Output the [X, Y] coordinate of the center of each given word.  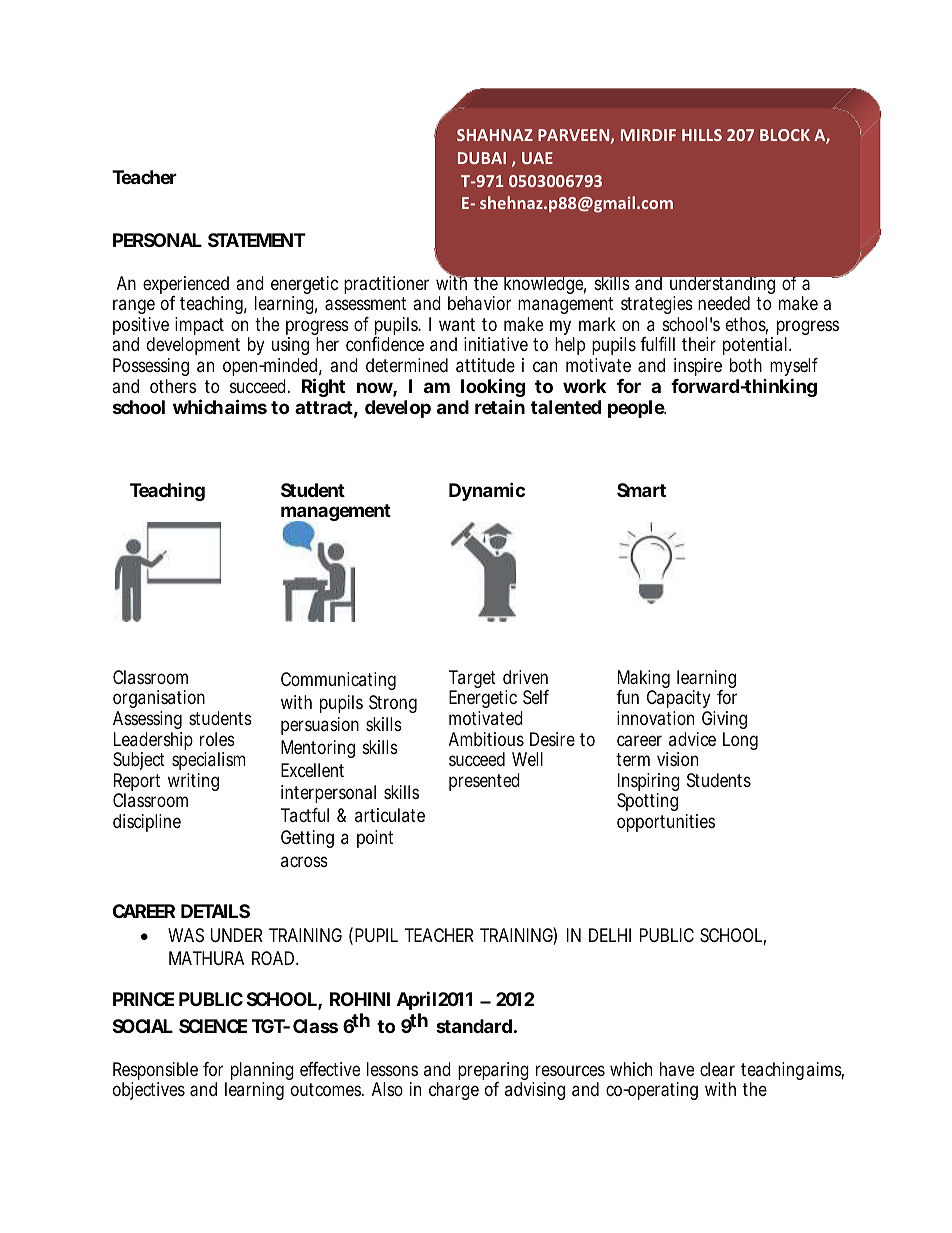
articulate [390, 815]
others [173, 386]
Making [644, 680]
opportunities [666, 823]
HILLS [702, 135]
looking [493, 389]
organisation [159, 701]
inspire [698, 367]
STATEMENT [257, 240]
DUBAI [482, 158]
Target [472, 680]
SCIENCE [213, 1026]
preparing [493, 1072]
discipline [147, 823]
